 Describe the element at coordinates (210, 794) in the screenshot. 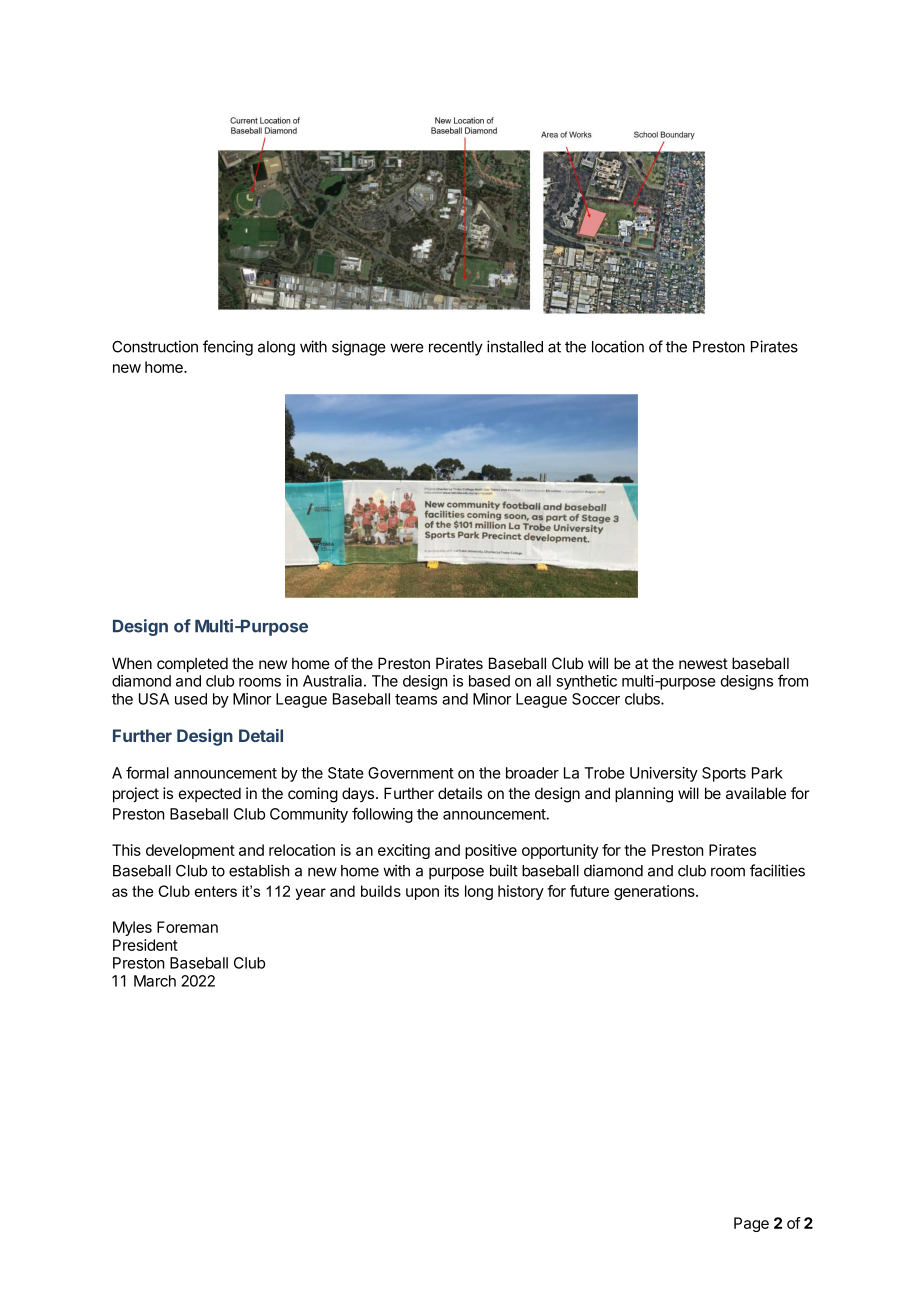

I see `expected` at that location.
